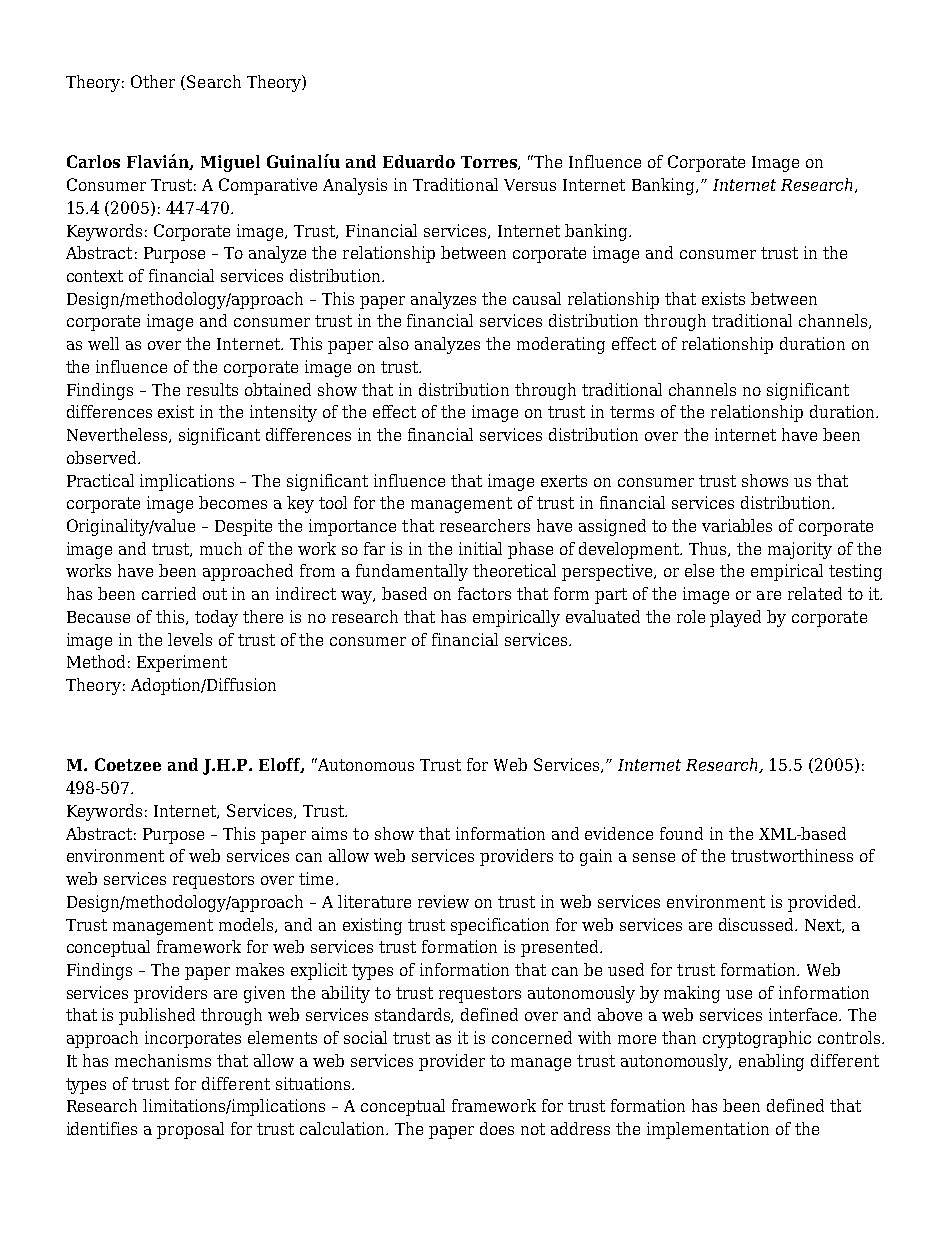  I want to click on does, so click(497, 1128).
